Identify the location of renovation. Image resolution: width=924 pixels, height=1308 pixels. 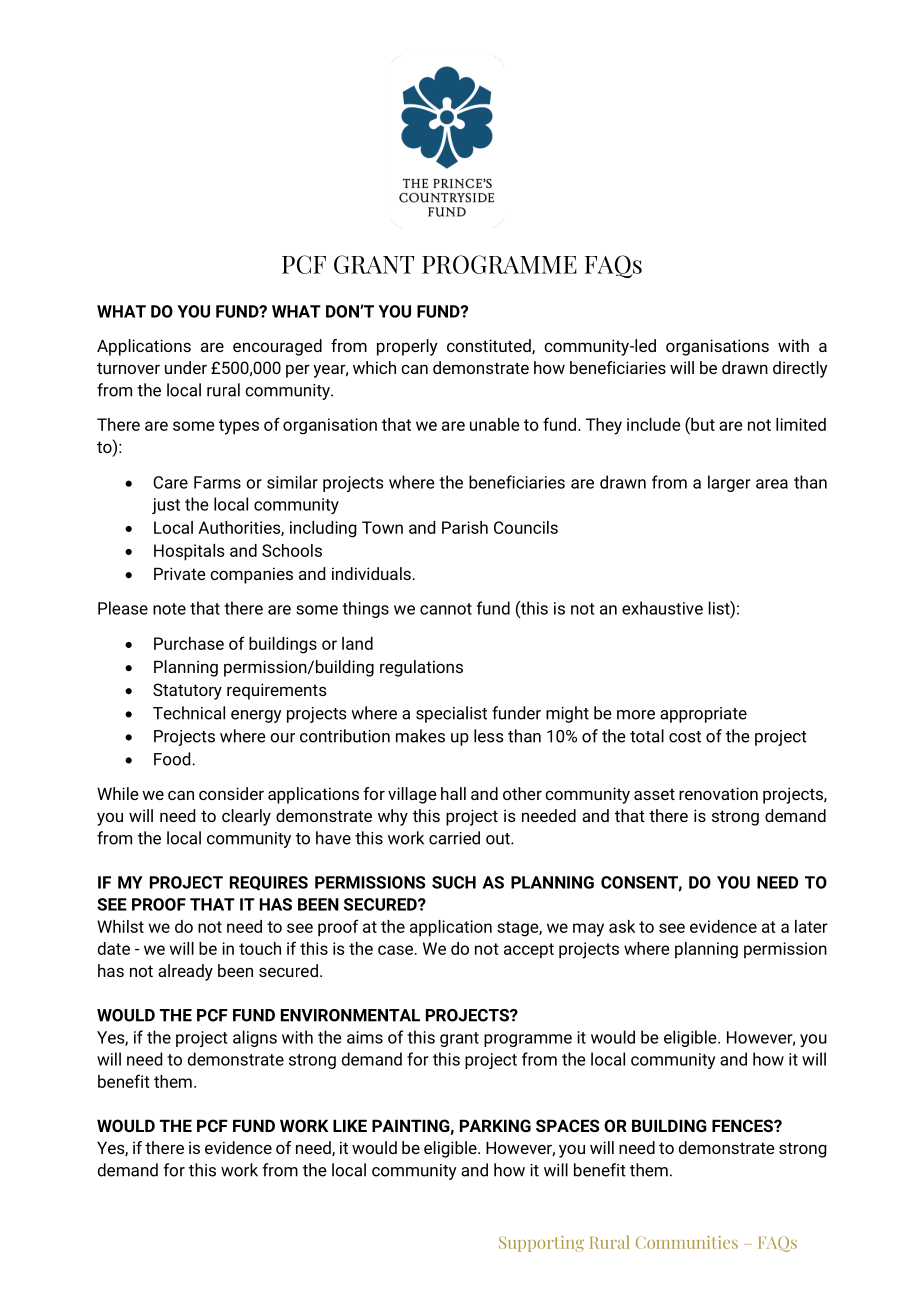
(718, 793).
